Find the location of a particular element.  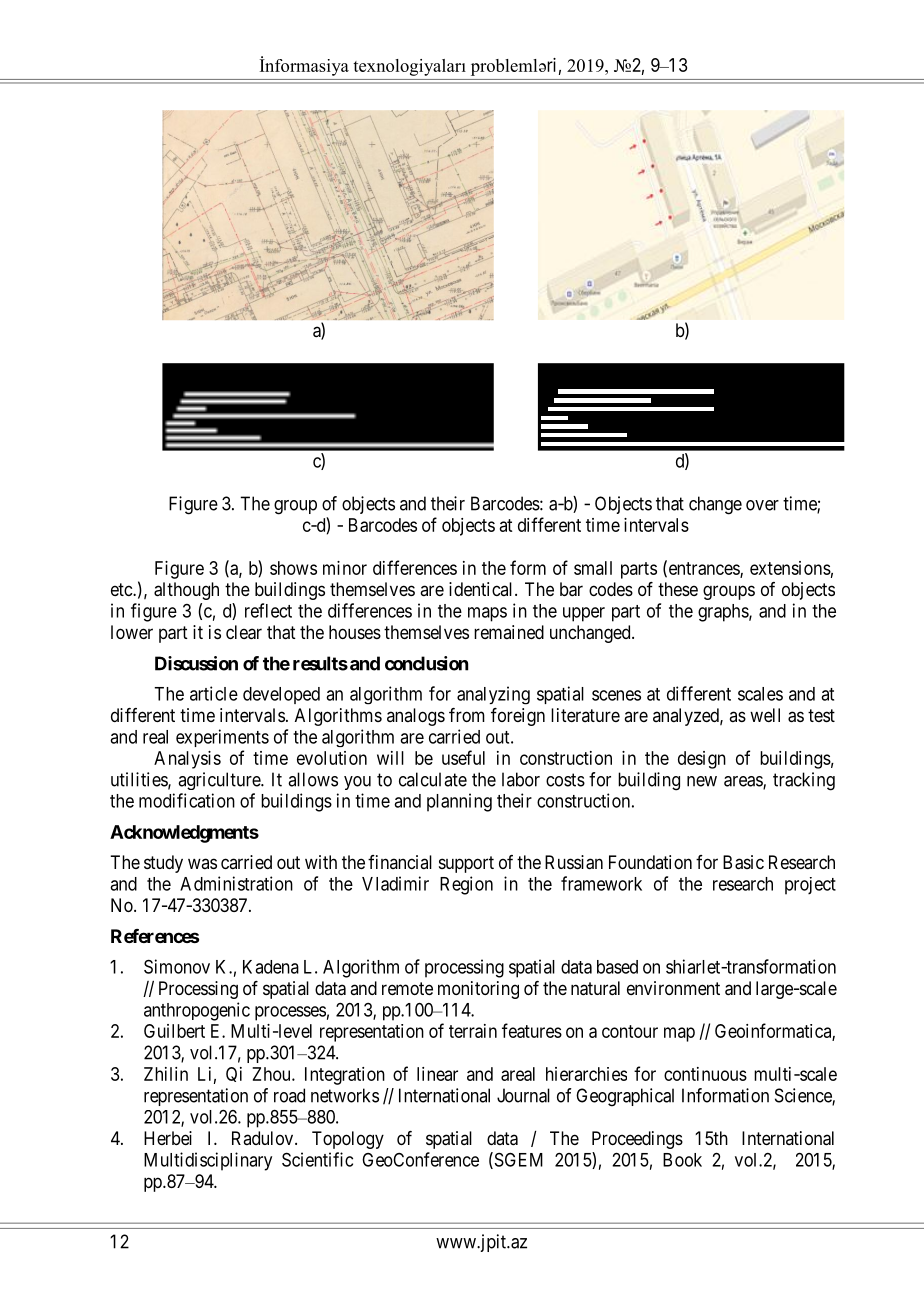

analyzing is located at coordinates (493, 695).
